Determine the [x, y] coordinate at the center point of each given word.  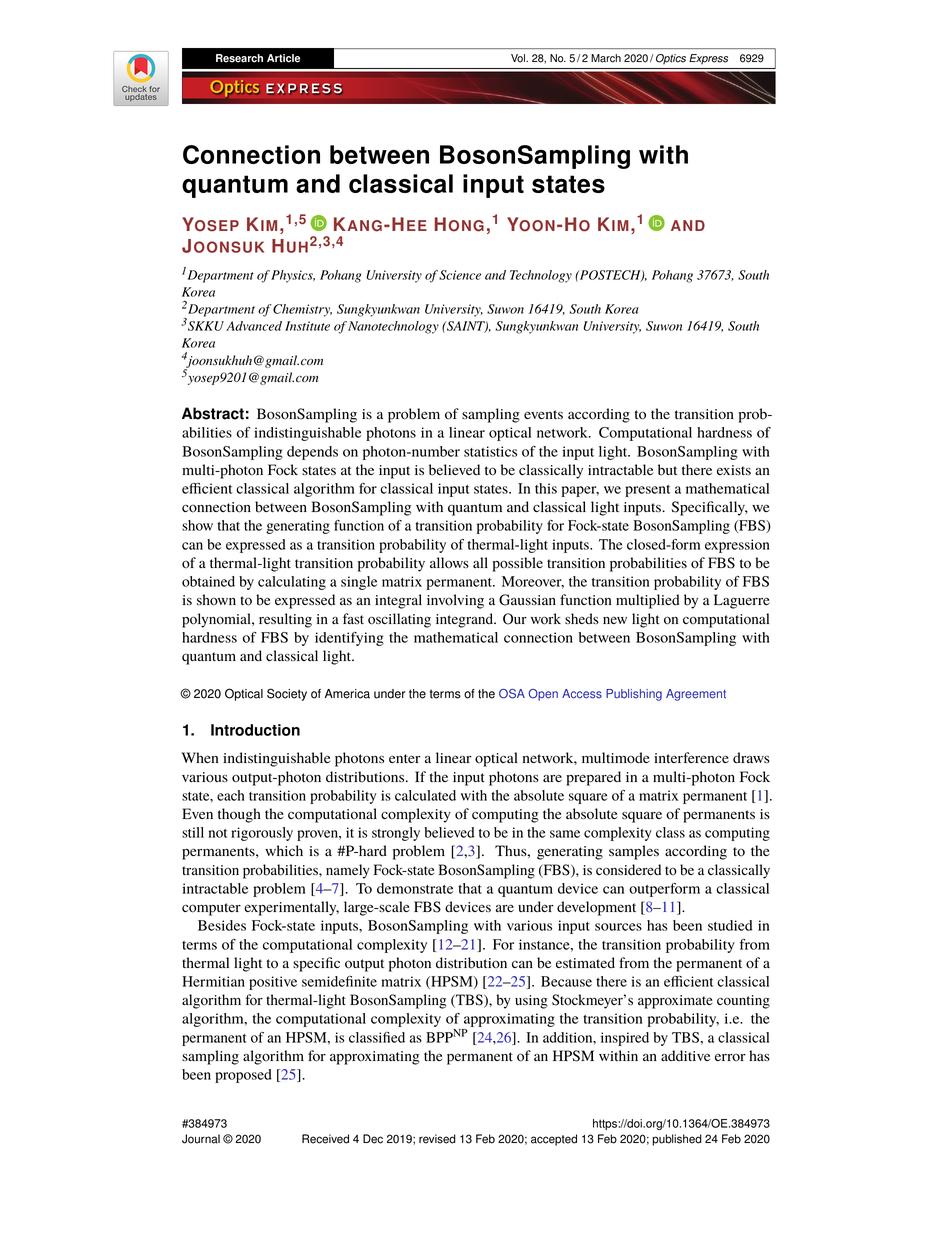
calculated [425, 795]
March [606, 58]
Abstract [213, 413]
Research [239, 58]
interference [691, 757]
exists [734, 470]
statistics [490, 451]
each [231, 795]
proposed [243, 1076]
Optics [671, 59]
